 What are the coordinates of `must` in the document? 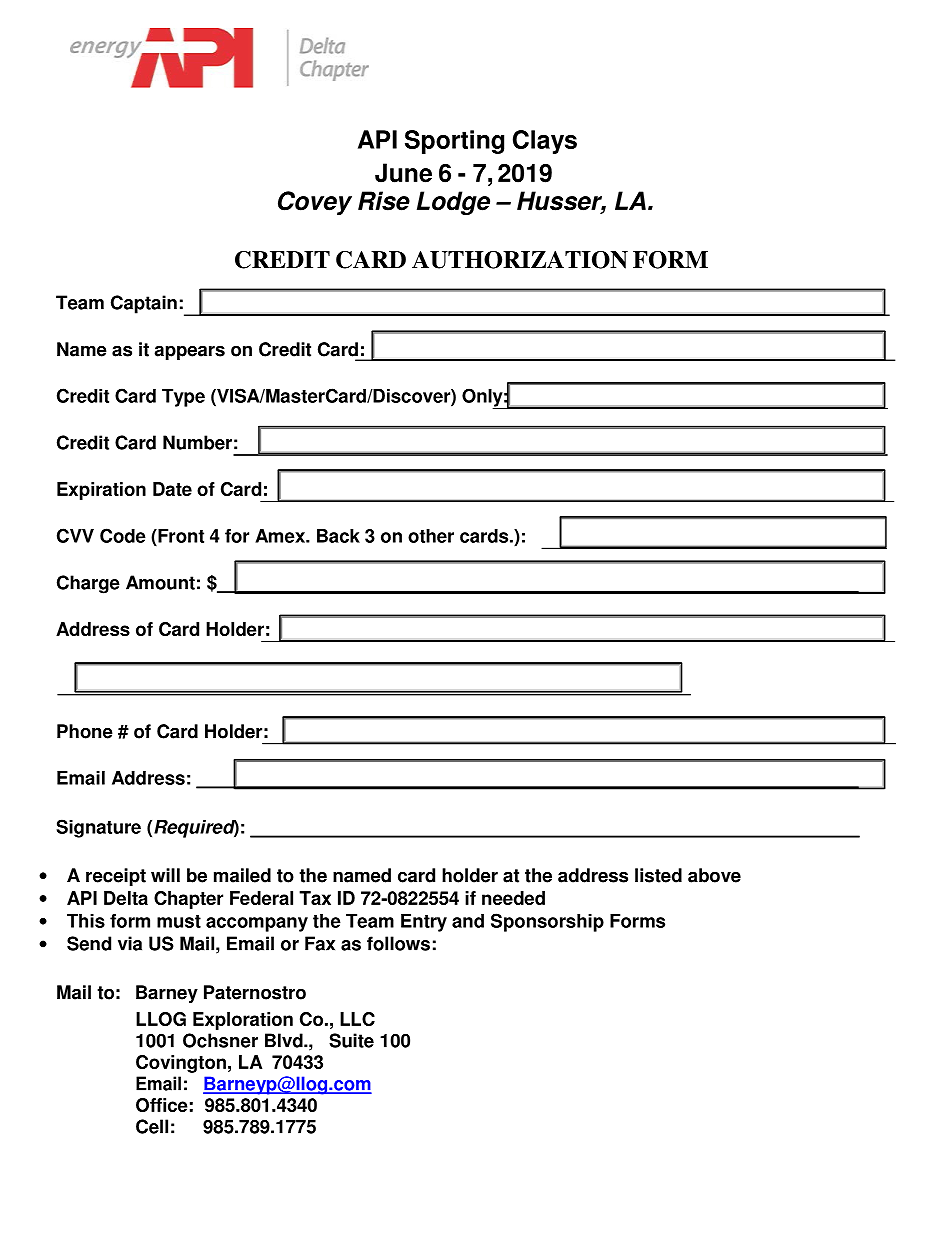 It's located at (179, 921).
